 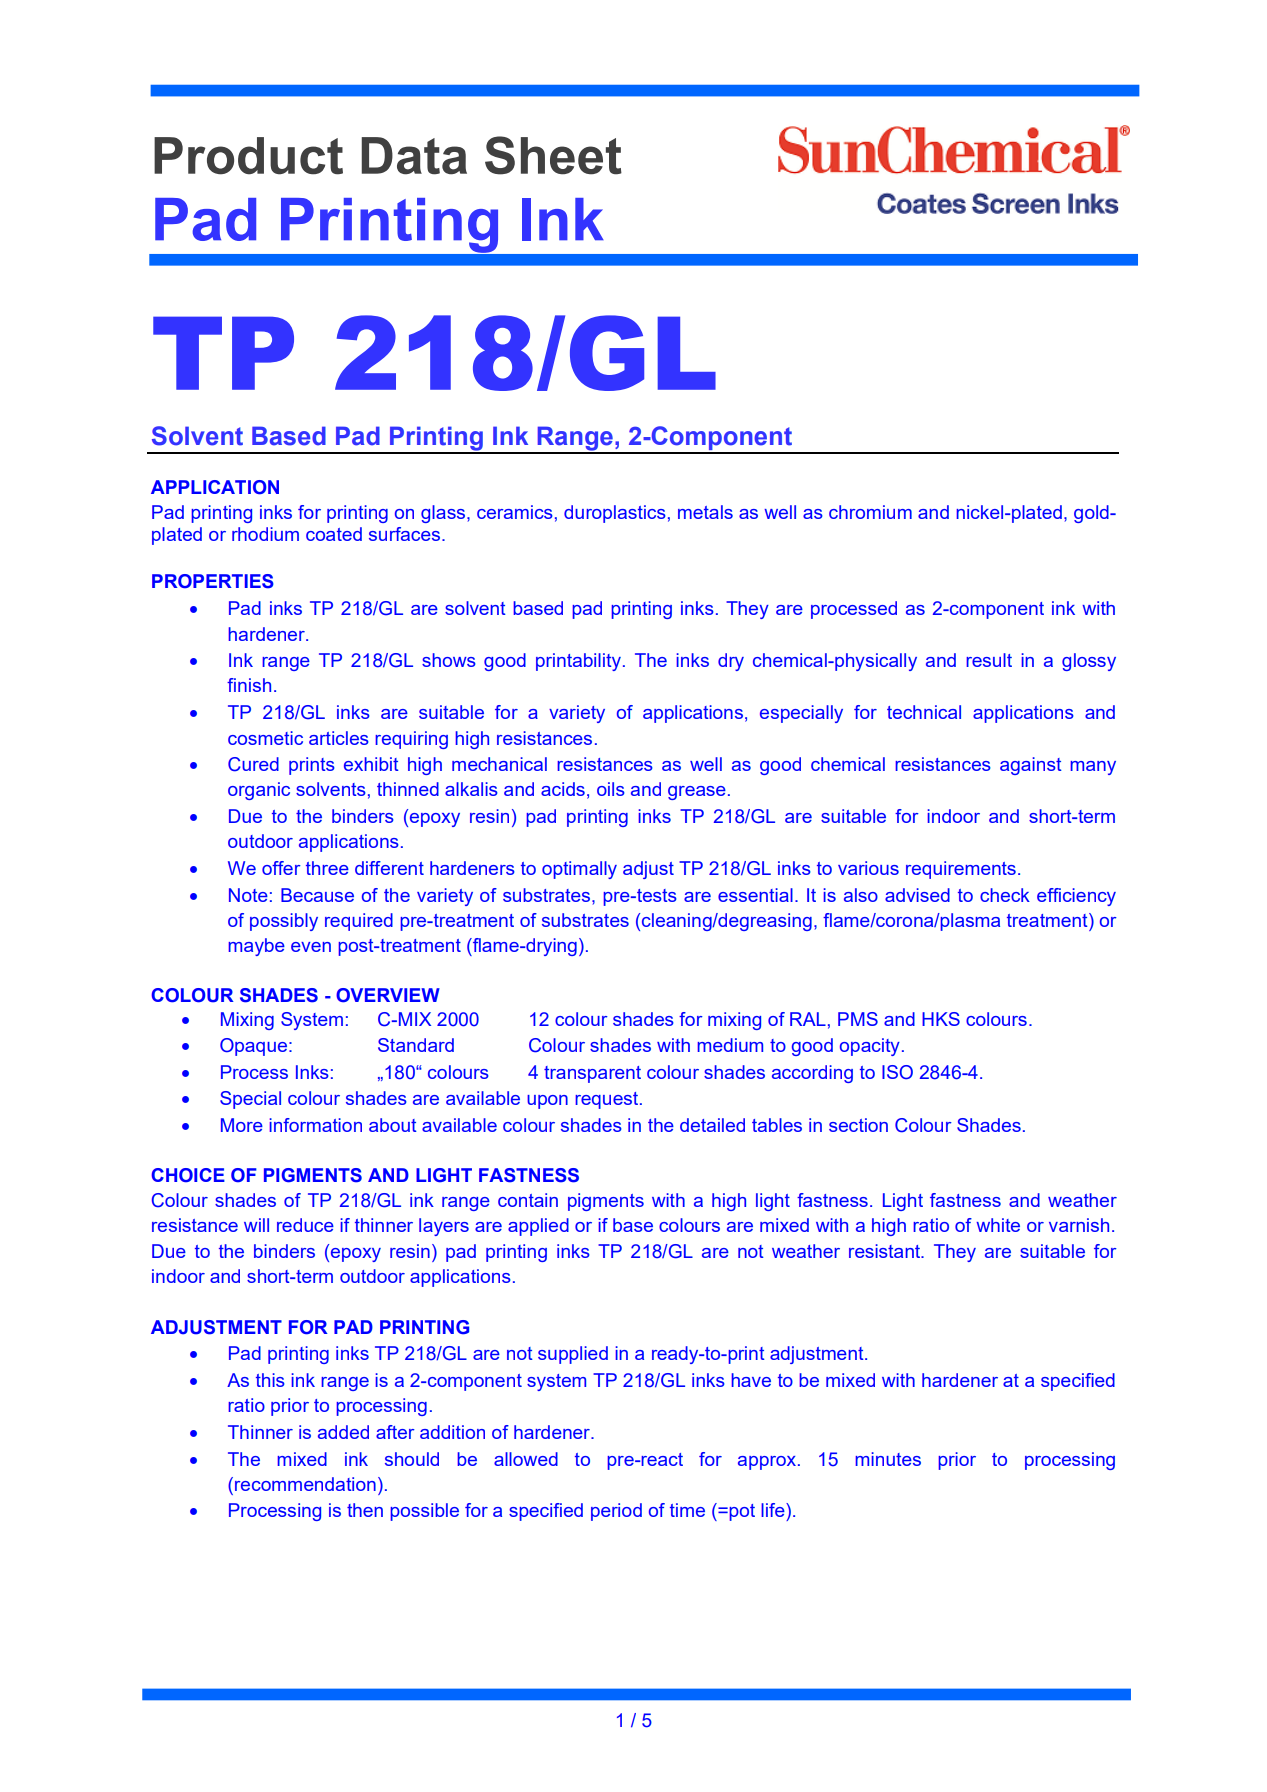 What do you see at coordinates (305, 1484) in the document?
I see `recommendation` at bounding box center [305, 1484].
